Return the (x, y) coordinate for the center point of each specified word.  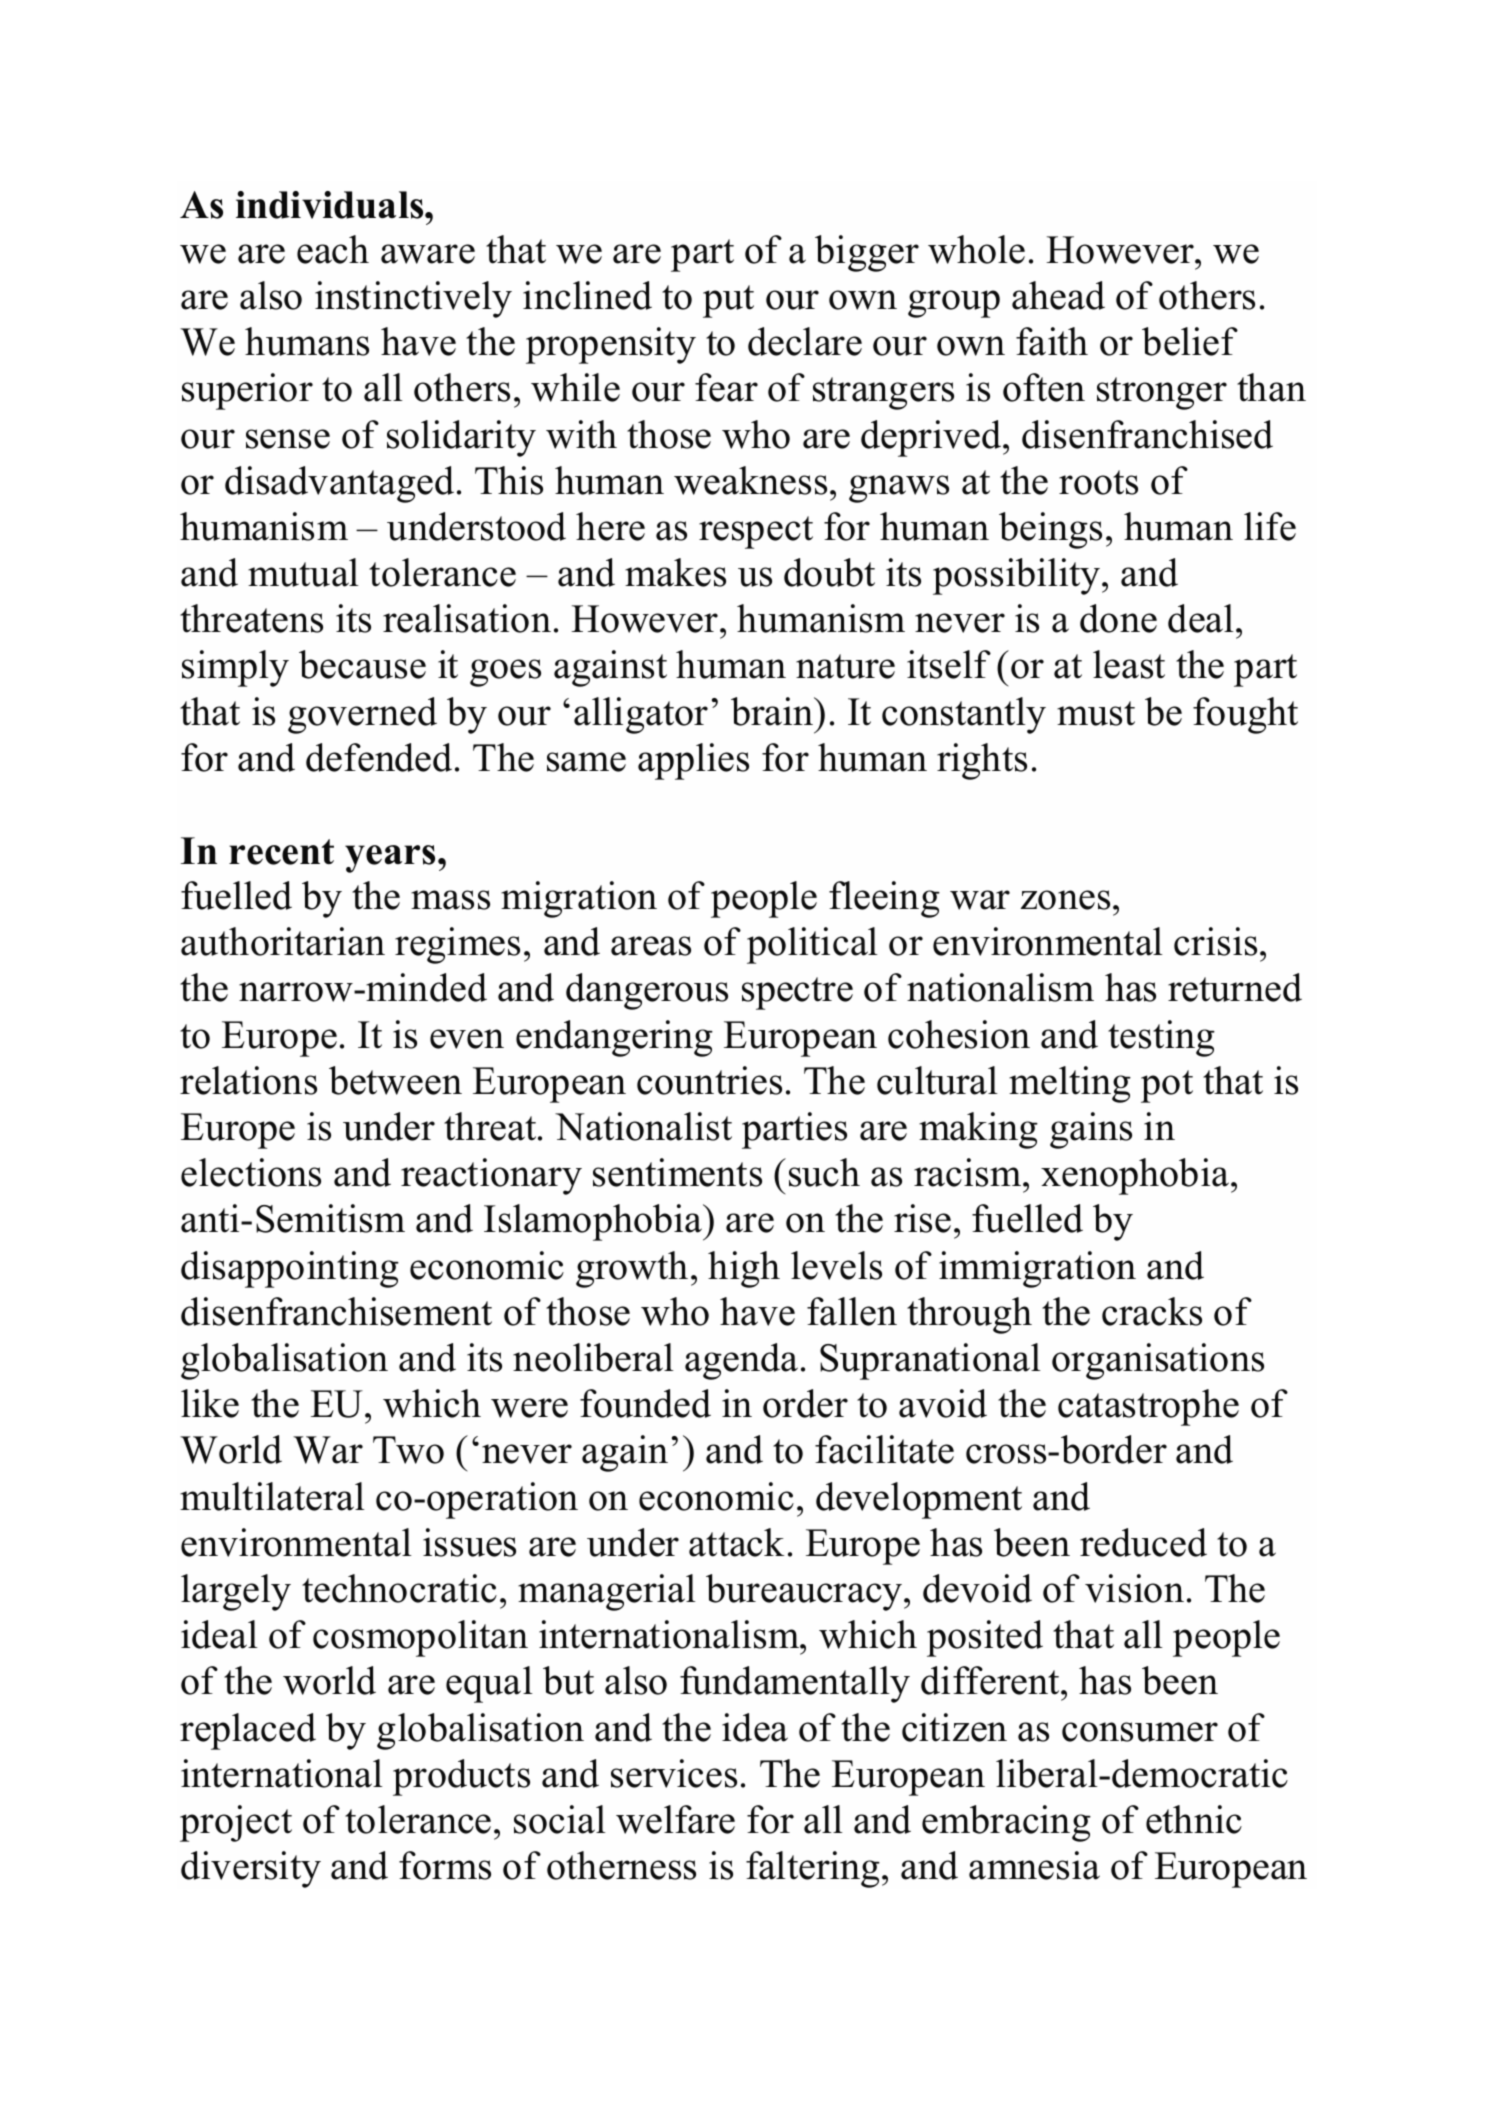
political (812, 945)
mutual (303, 572)
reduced (1143, 1542)
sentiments (677, 1172)
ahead (1058, 295)
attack (736, 1542)
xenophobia (1135, 1176)
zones (1065, 900)
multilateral (272, 1496)
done (1118, 618)
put (728, 301)
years (390, 859)
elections (251, 1172)
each (333, 249)
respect (756, 532)
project (236, 1823)
